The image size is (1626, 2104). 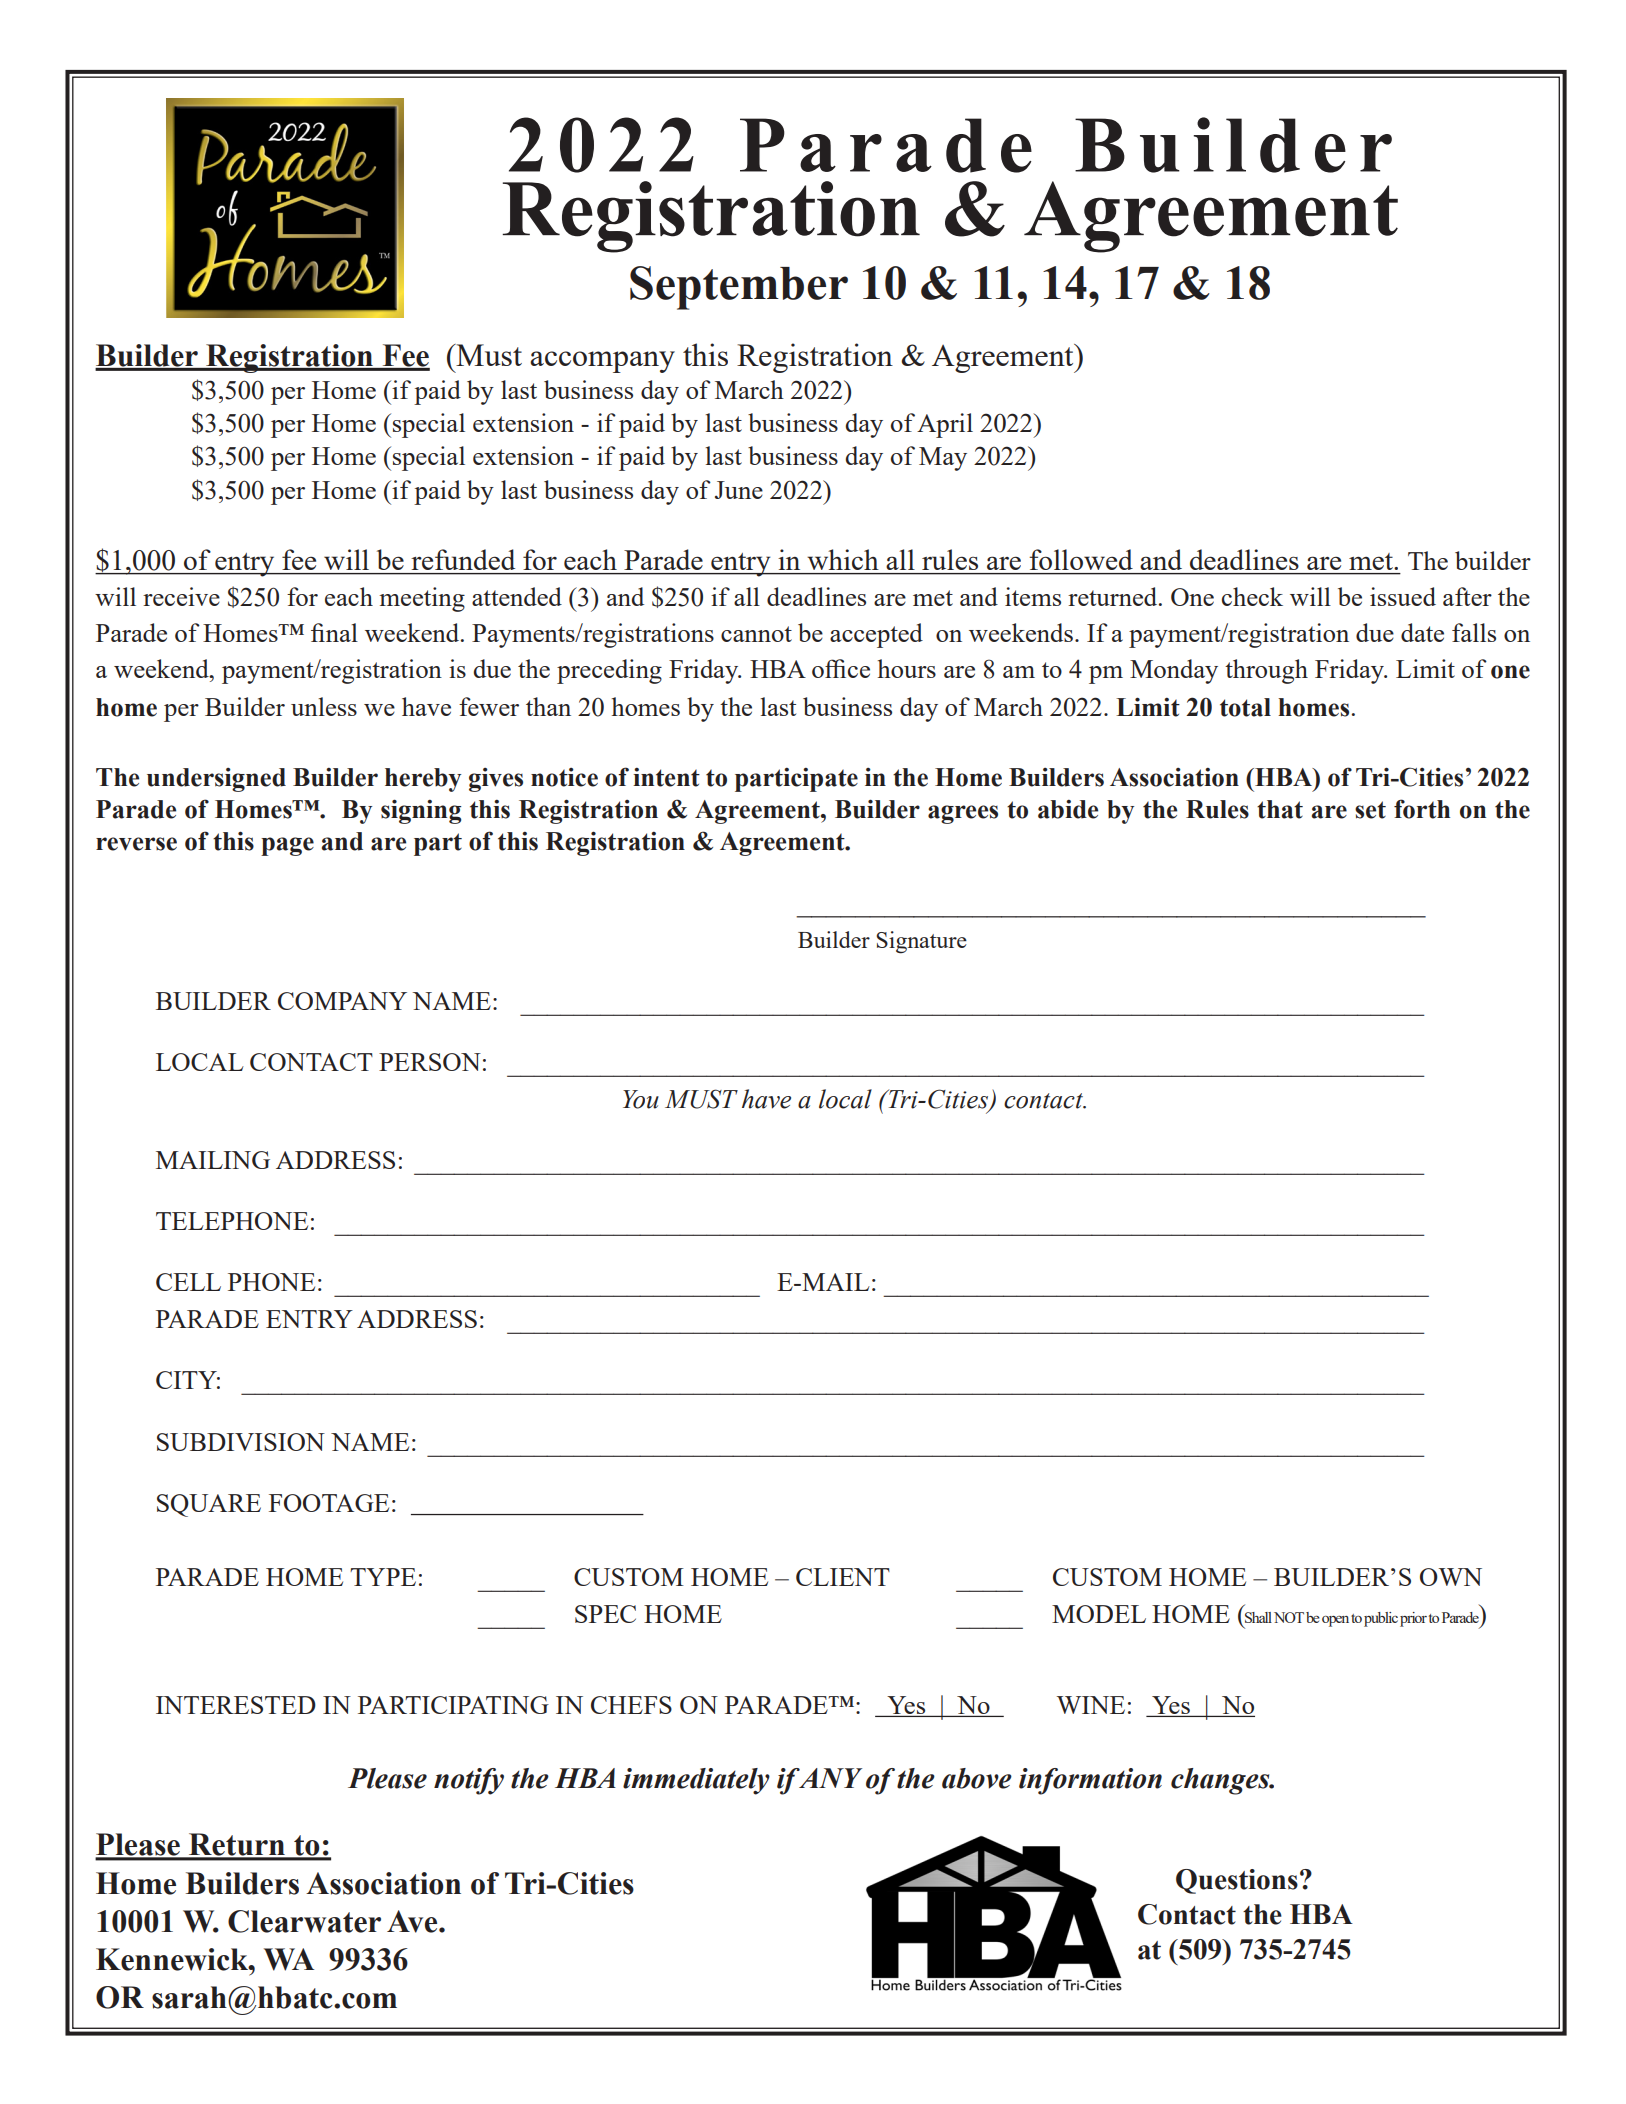 I want to click on Clearwater, so click(x=304, y=1921).
